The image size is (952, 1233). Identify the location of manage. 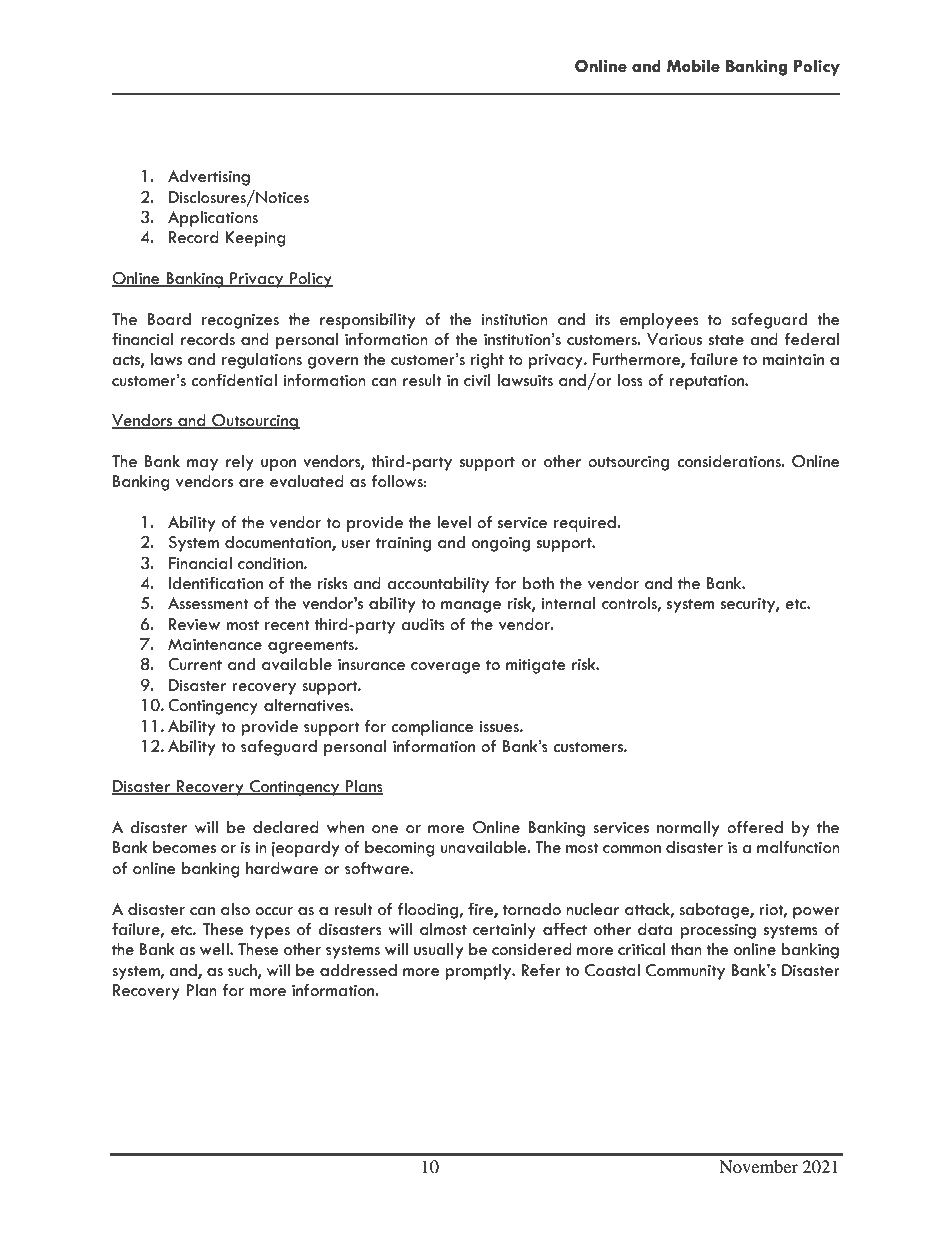
(471, 607).
